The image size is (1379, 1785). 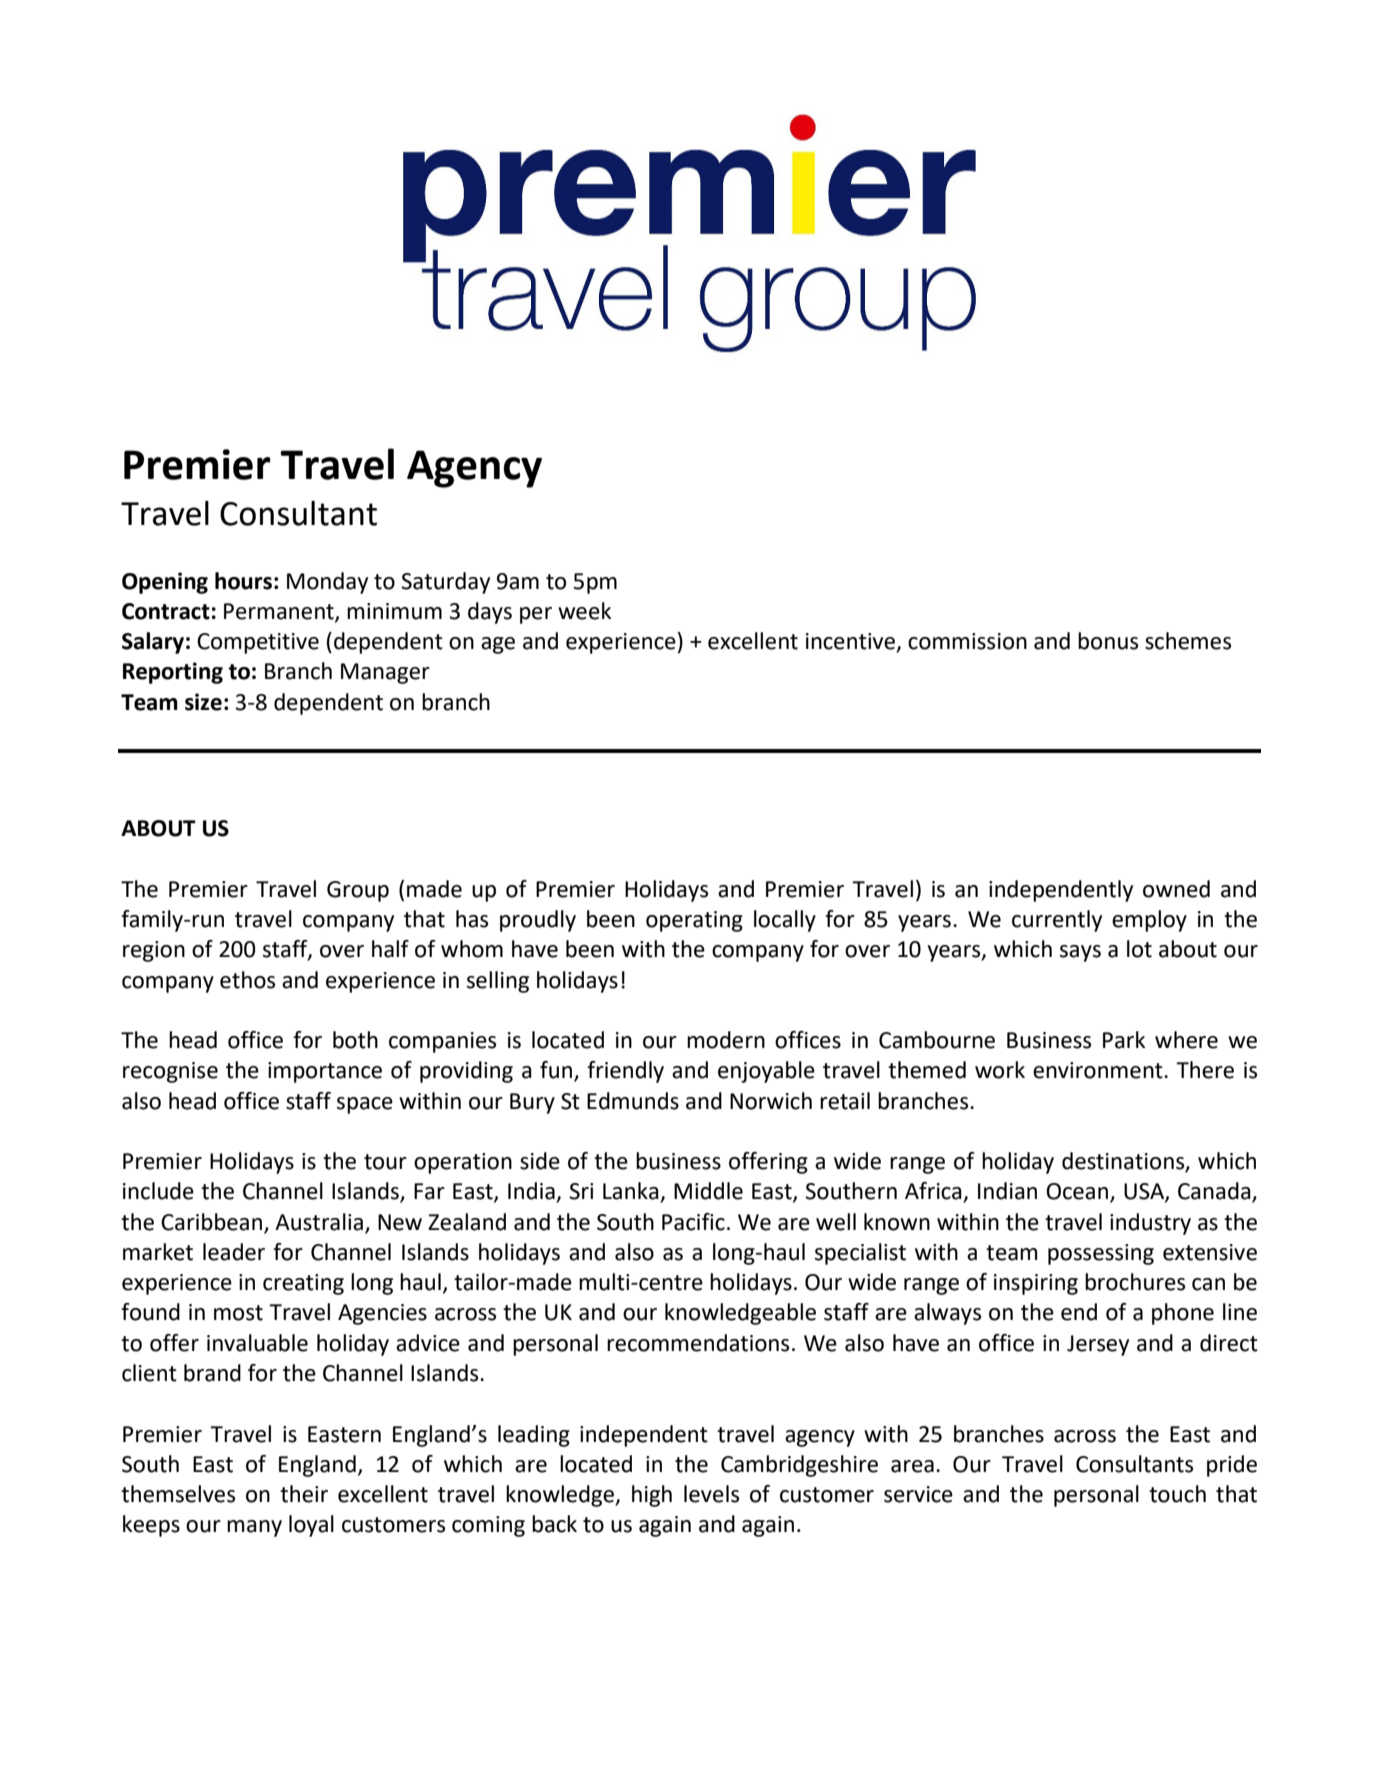 I want to click on Middle, so click(x=708, y=1191).
